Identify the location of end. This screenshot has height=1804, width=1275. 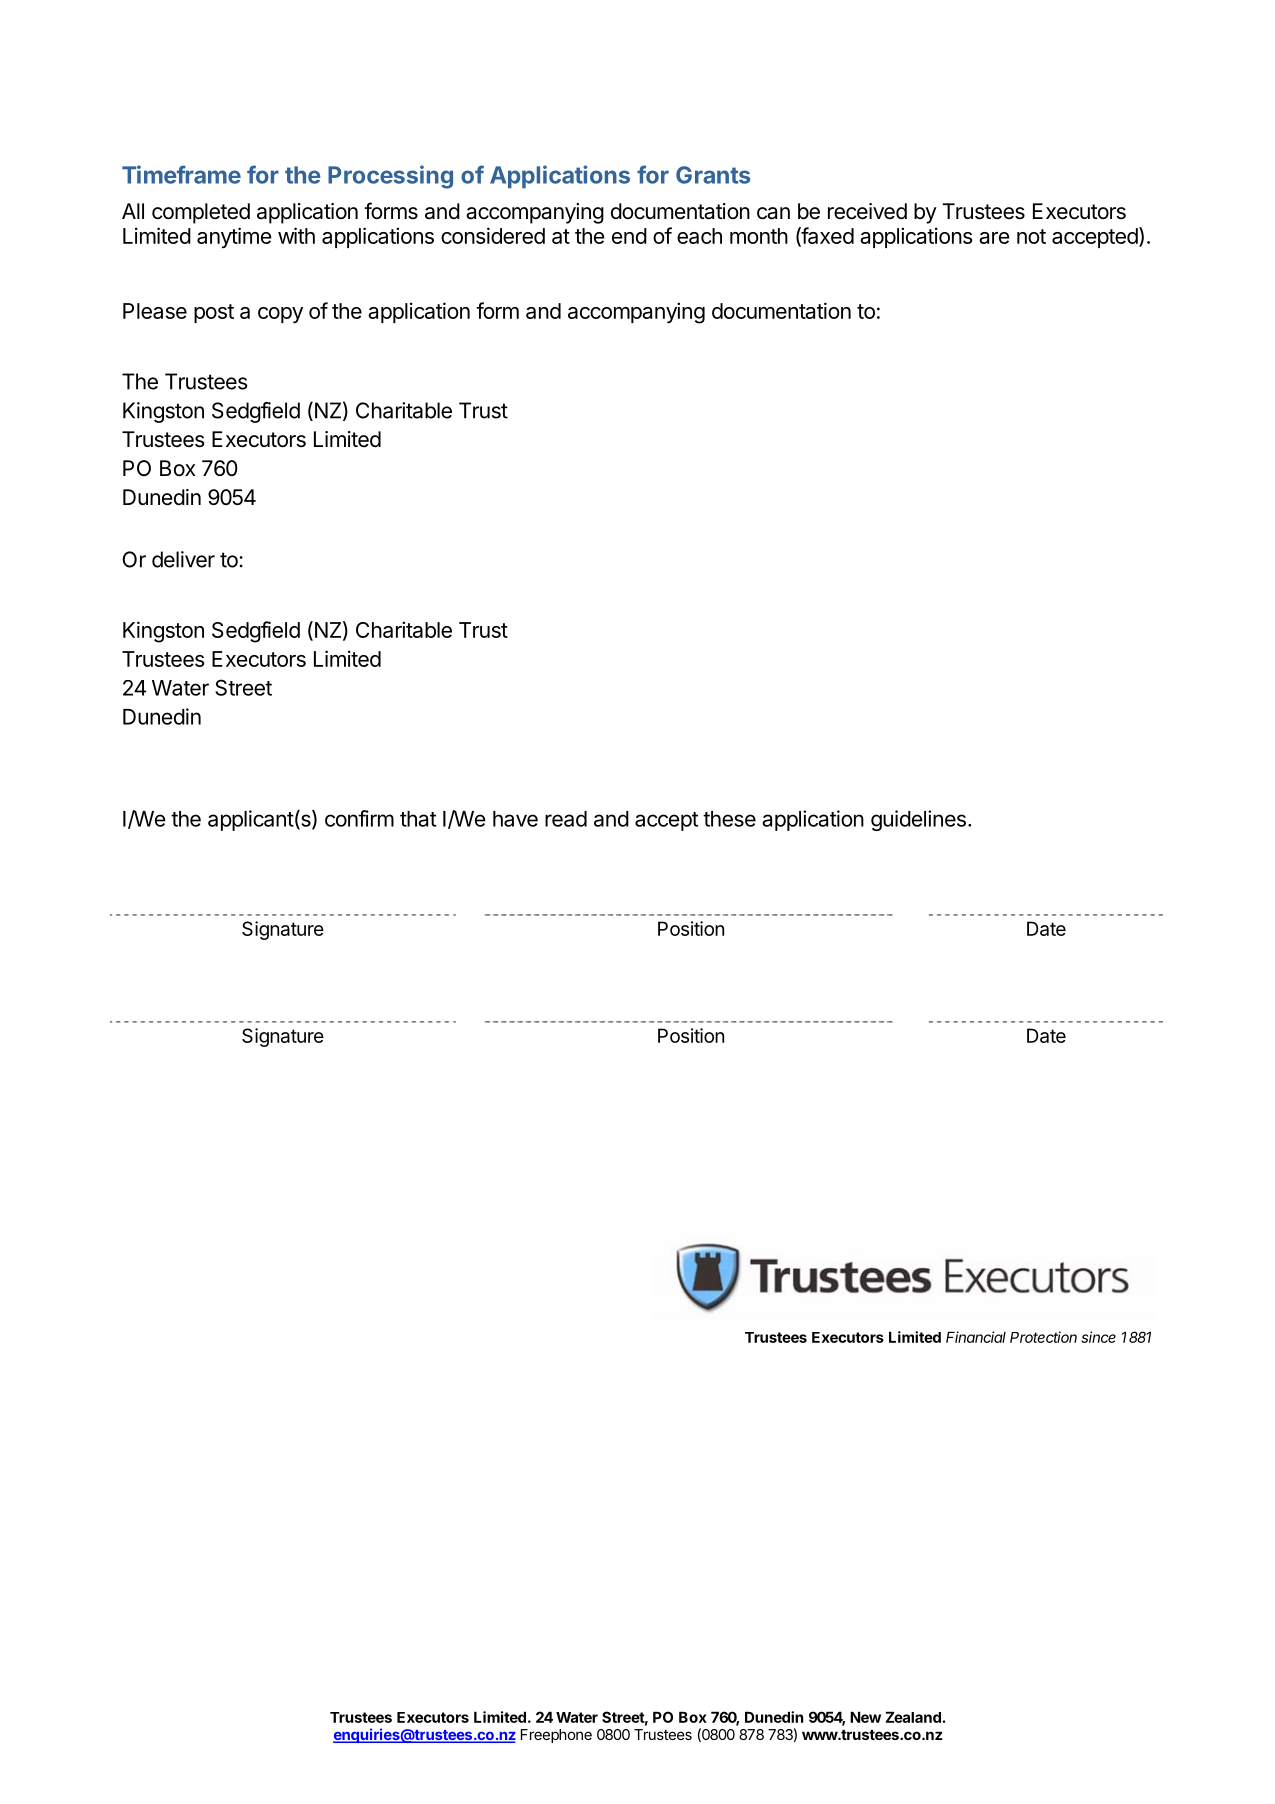
(629, 236).
